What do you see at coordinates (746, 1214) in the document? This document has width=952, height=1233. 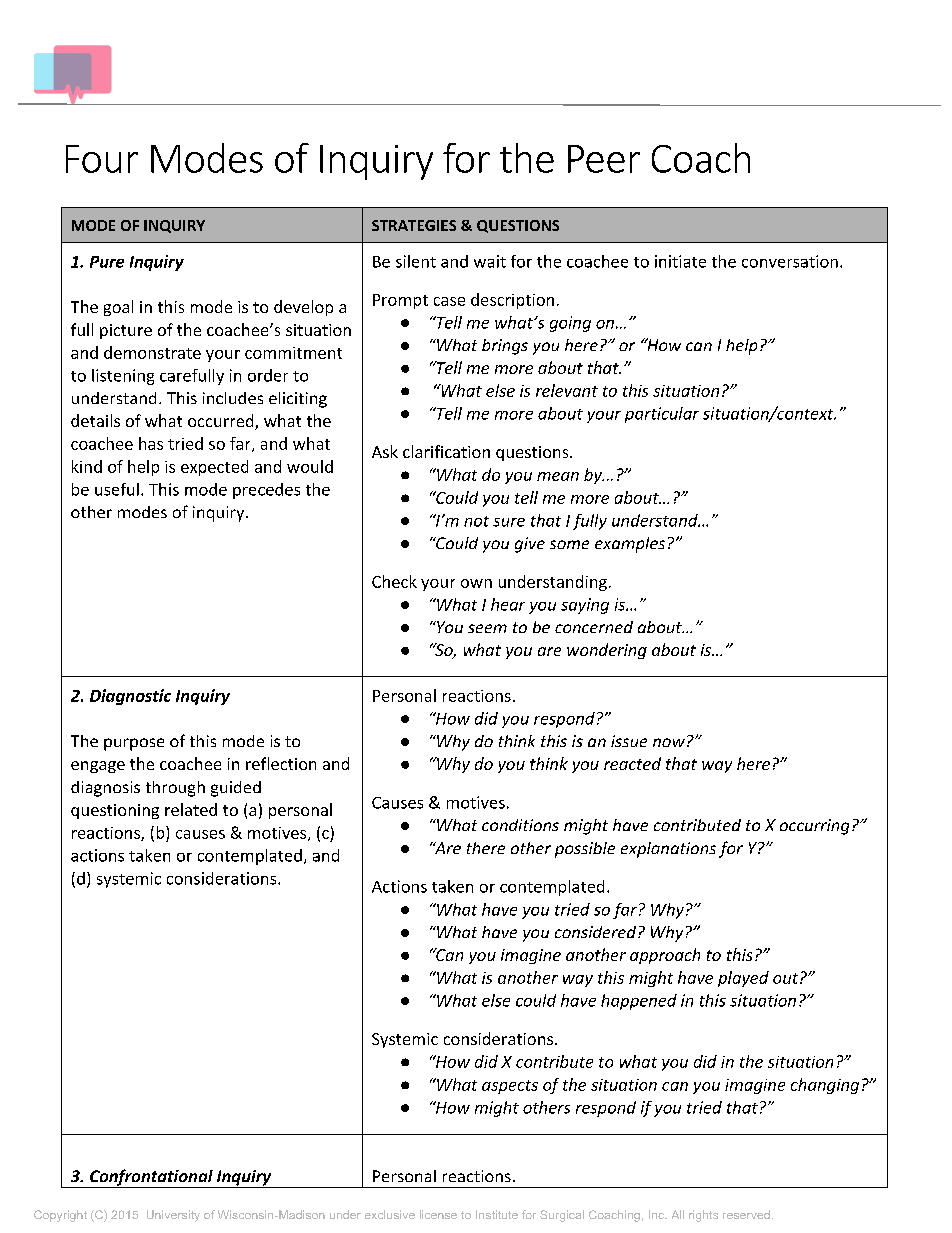 I see `reserved` at bounding box center [746, 1214].
